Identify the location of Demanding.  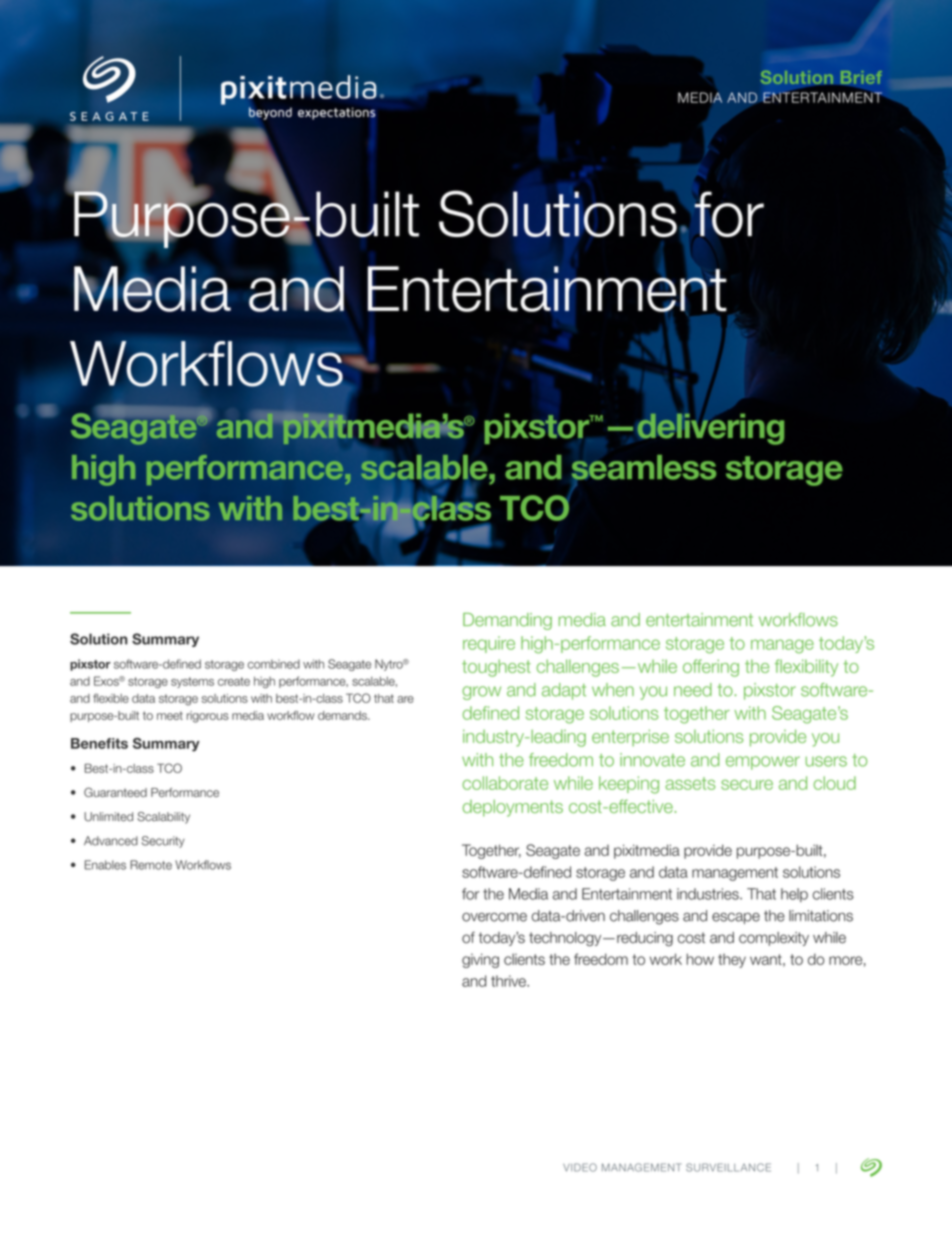
(507, 621).
